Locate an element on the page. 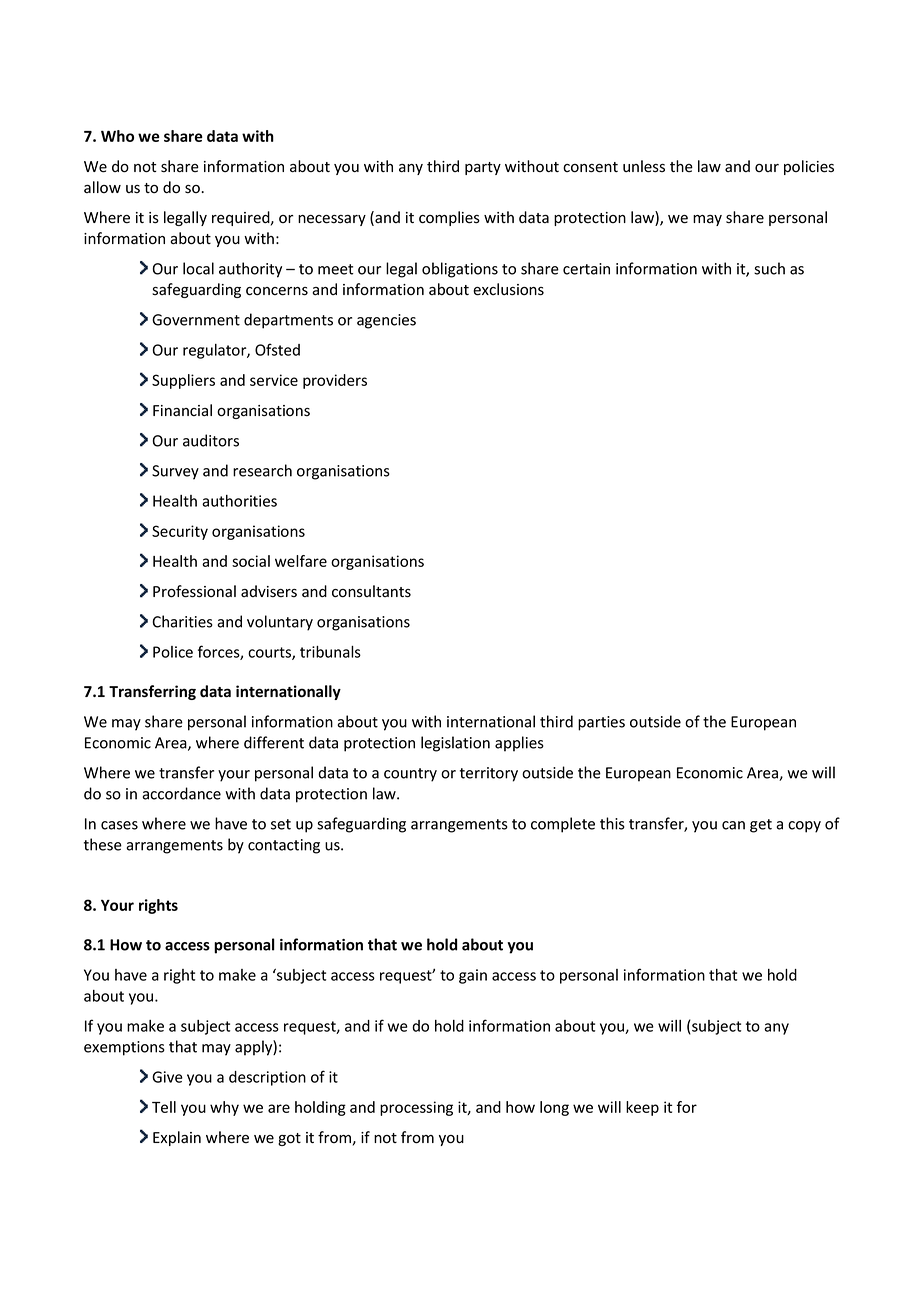  accordance is located at coordinates (181, 793).
